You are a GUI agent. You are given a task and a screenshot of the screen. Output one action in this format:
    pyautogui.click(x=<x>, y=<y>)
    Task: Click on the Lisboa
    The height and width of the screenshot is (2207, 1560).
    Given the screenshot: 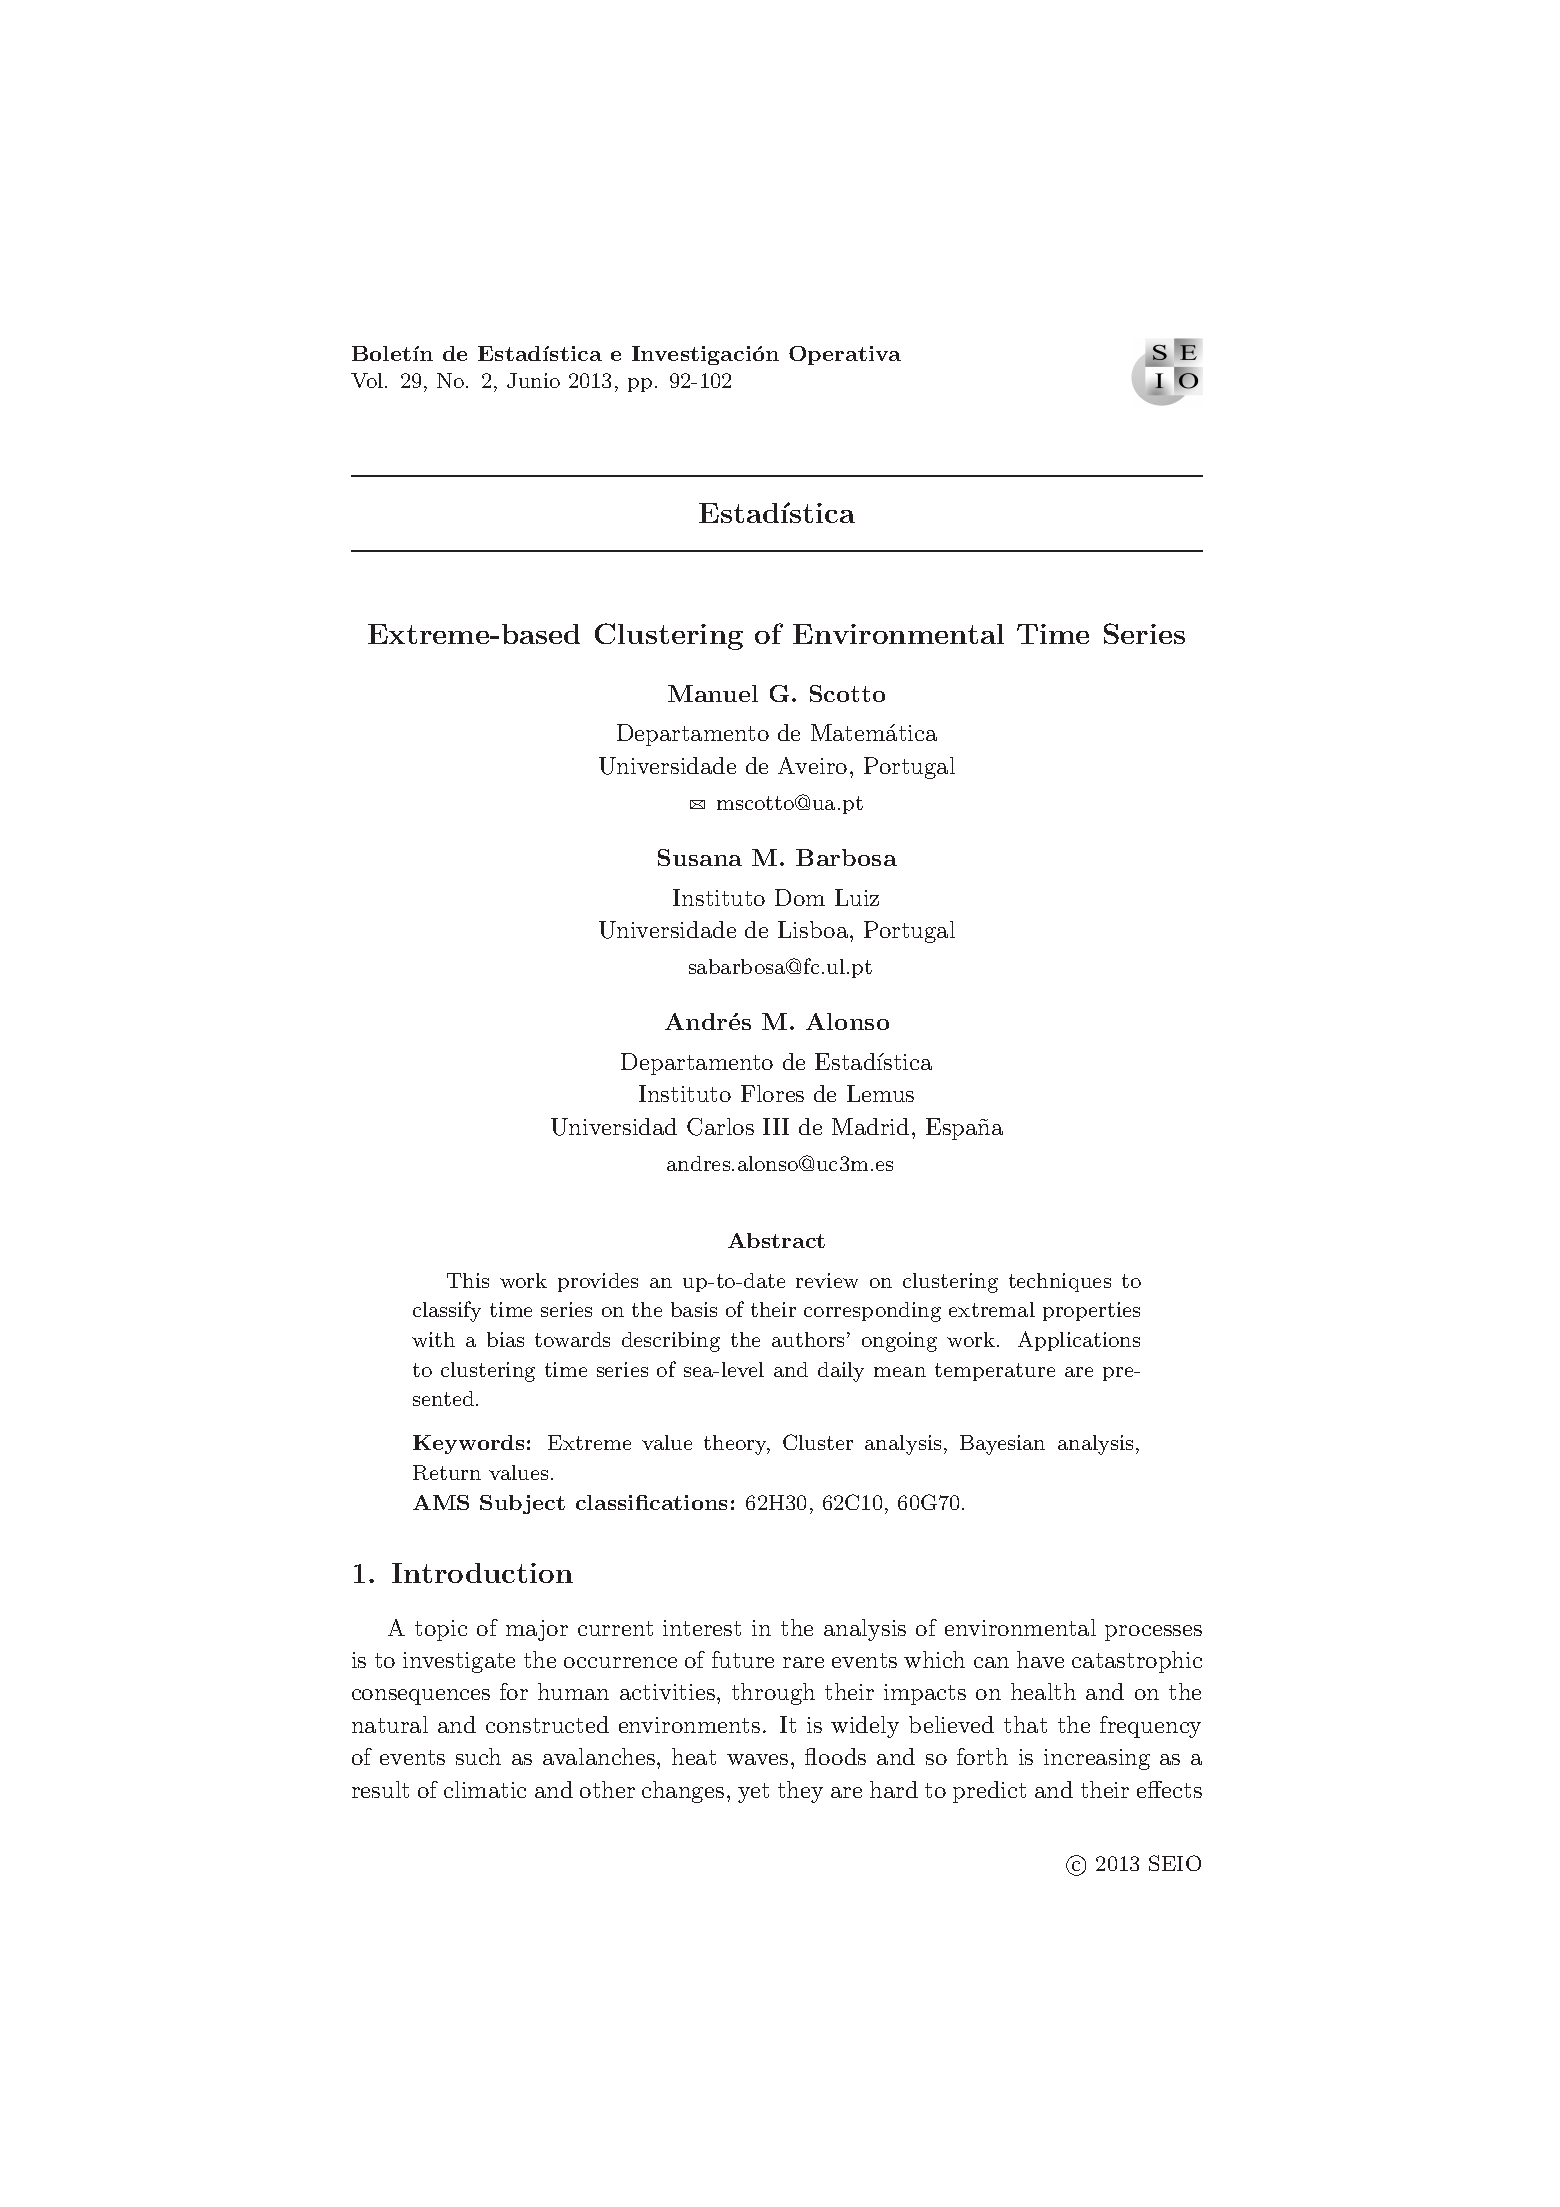 What is the action you would take?
    pyautogui.click(x=814, y=929)
